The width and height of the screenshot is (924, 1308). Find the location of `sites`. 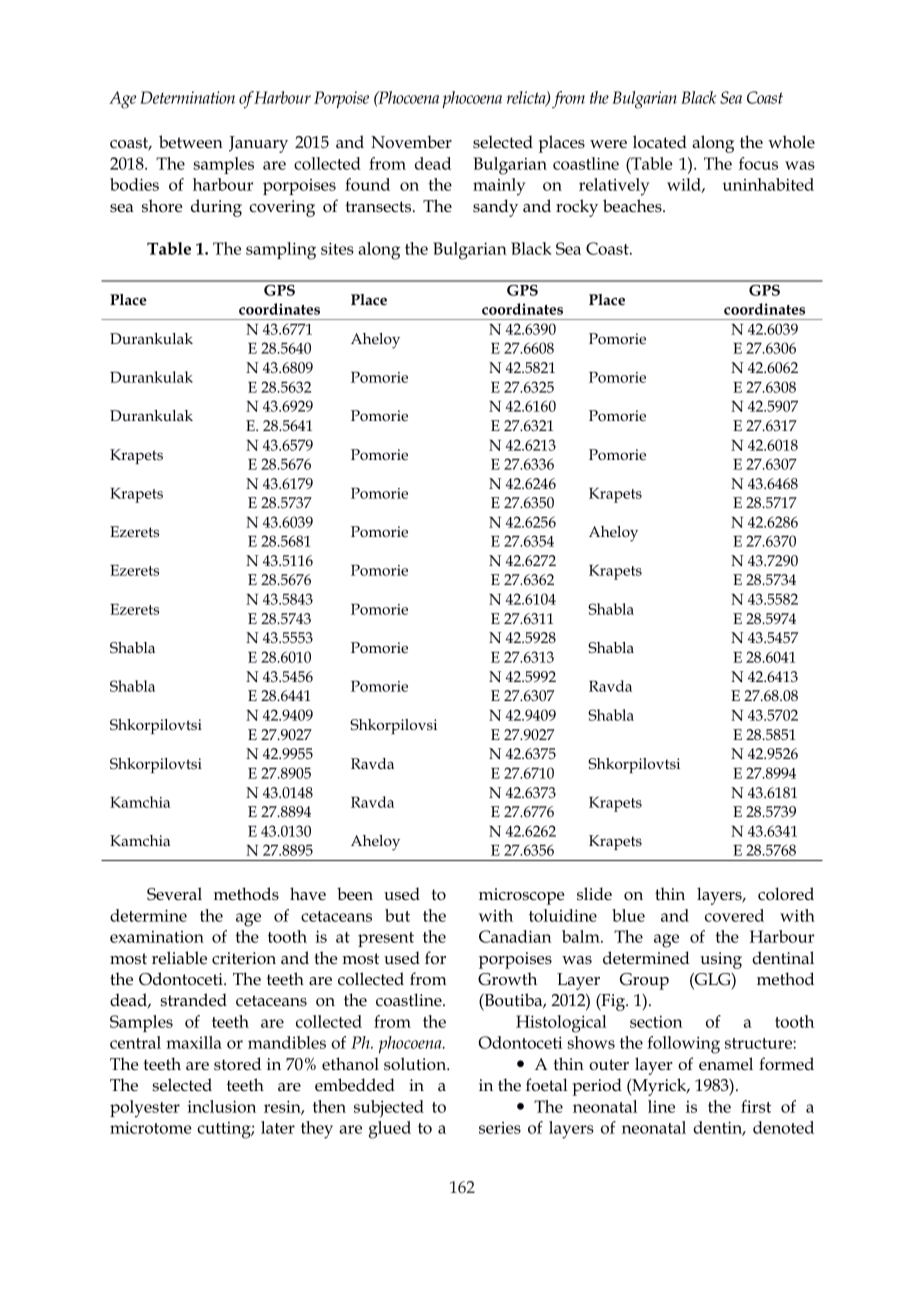

sites is located at coordinates (337, 248).
